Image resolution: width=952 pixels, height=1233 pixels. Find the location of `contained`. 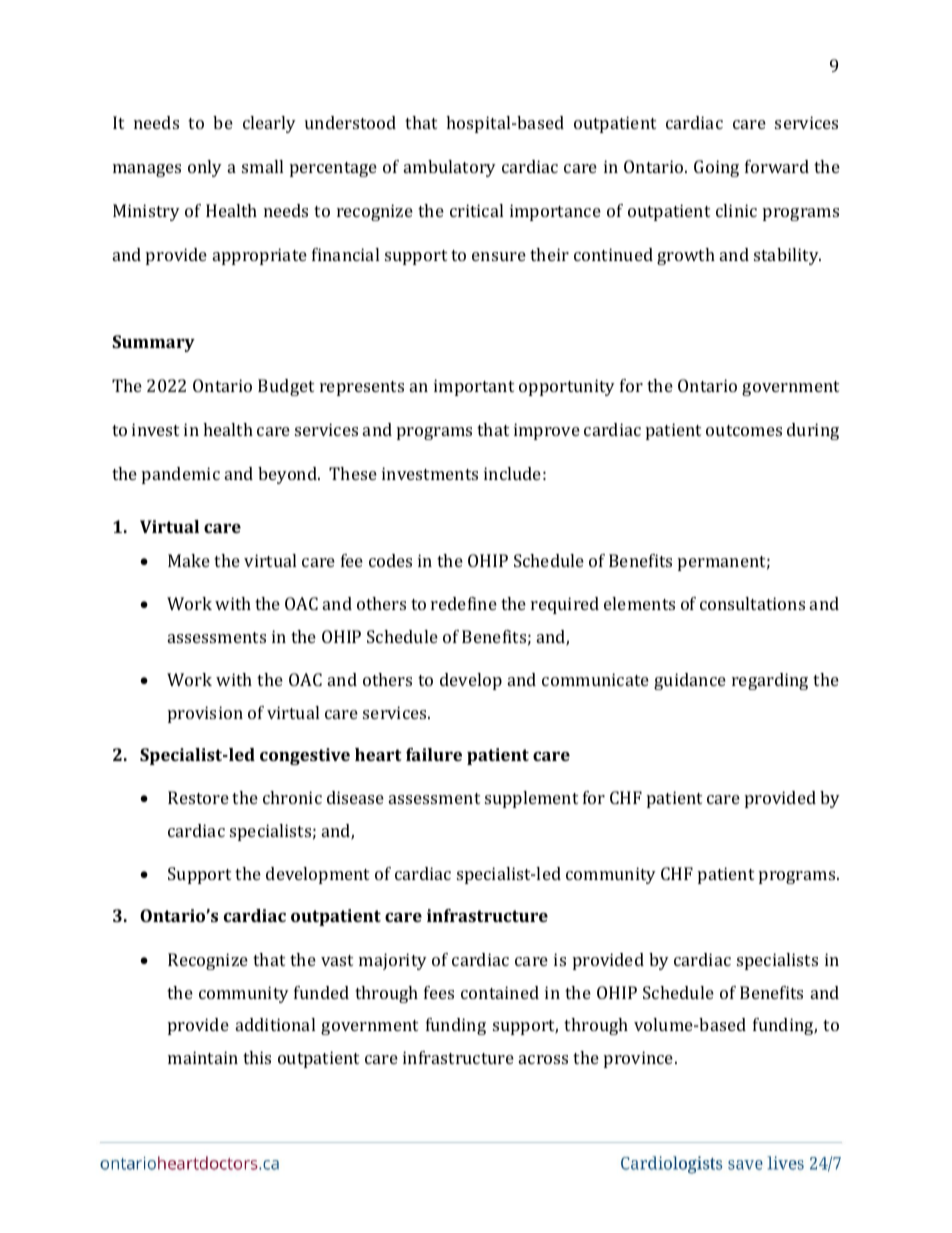

contained is located at coordinates (500, 992).
